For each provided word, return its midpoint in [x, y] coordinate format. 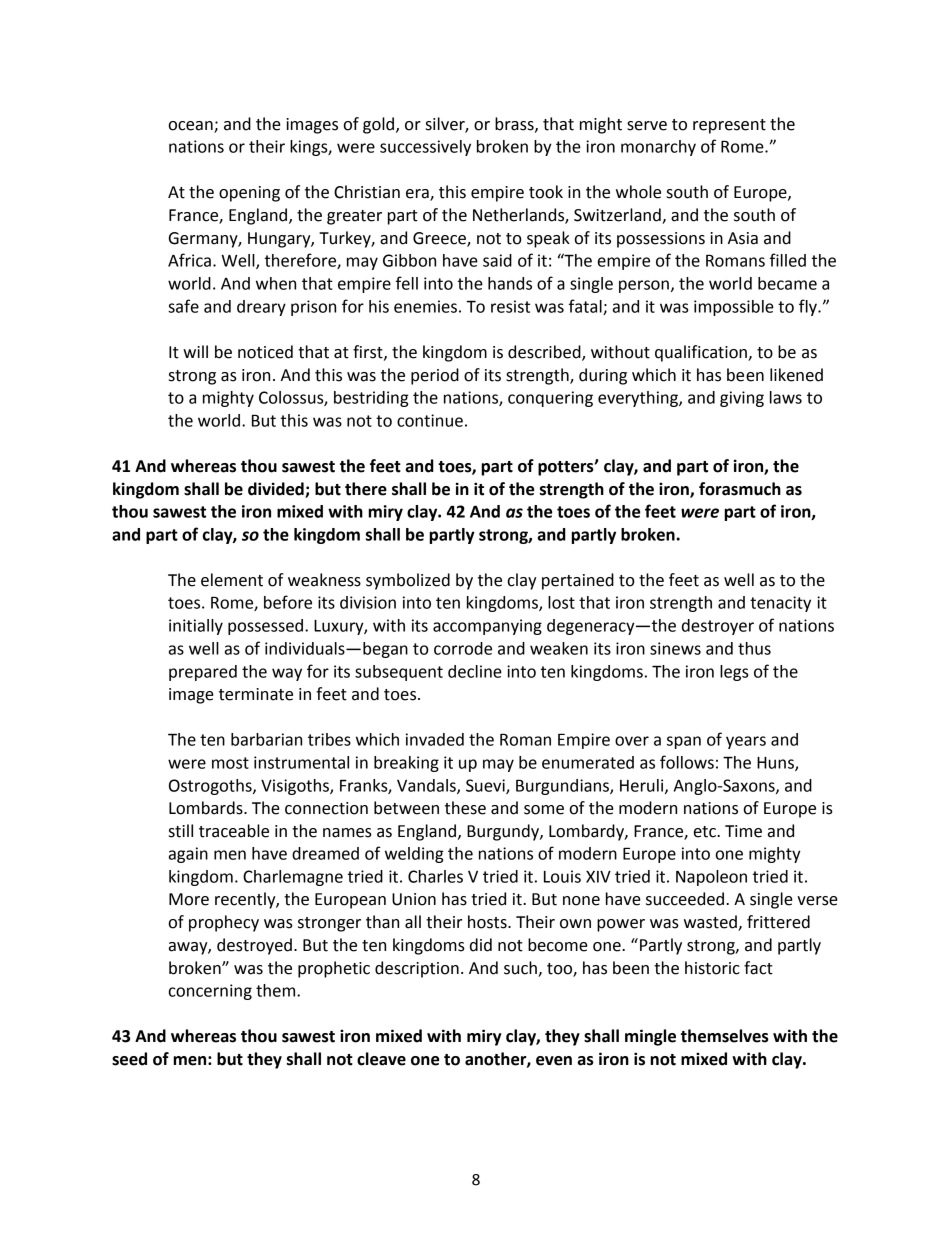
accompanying [487, 627]
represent [729, 126]
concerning [210, 992]
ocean [190, 126]
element [232, 580]
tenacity [780, 604]
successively [425, 148]
